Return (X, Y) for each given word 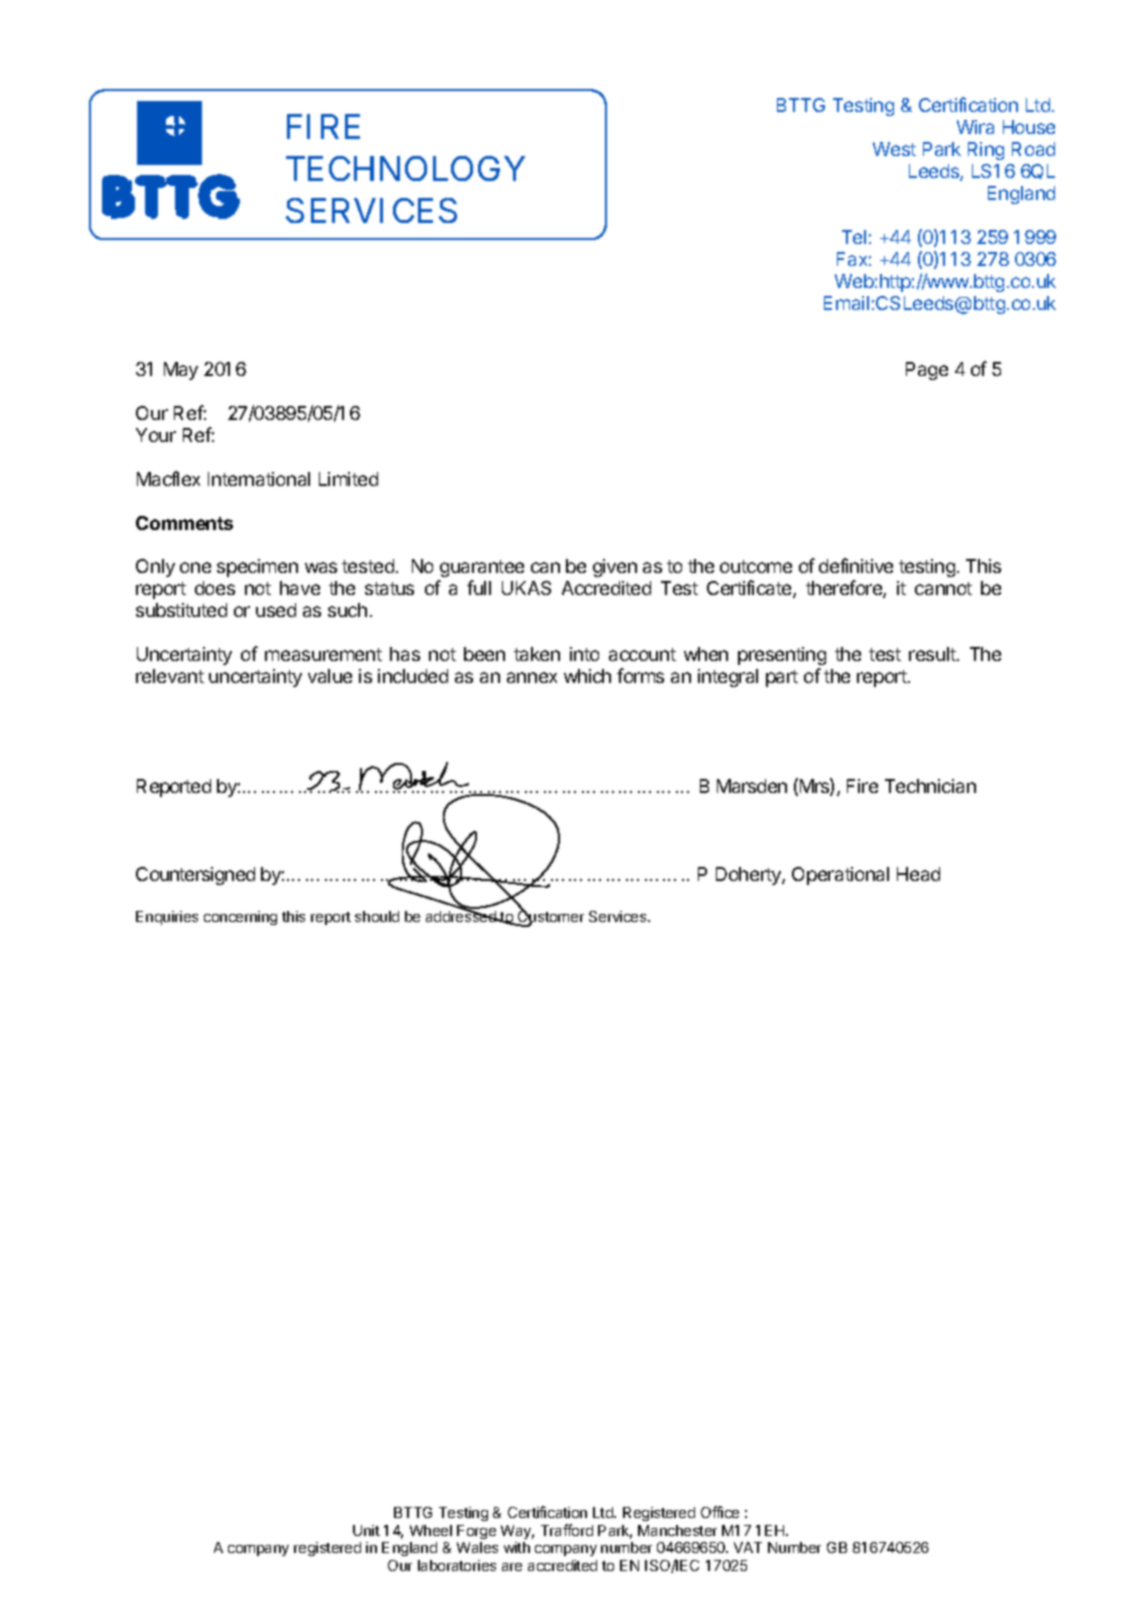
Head (918, 874)
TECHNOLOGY (405, 168)
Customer (550, 916)
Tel (854, 237)
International (259, 479)
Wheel (431, 1530)
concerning (240, 918)
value (330, 676)
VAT (748, 1547)
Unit (366, 1530)
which (587, 676)
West (894, 149)
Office (720, 1512)
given (615, 568)
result (933, 654)
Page (927, 371)
